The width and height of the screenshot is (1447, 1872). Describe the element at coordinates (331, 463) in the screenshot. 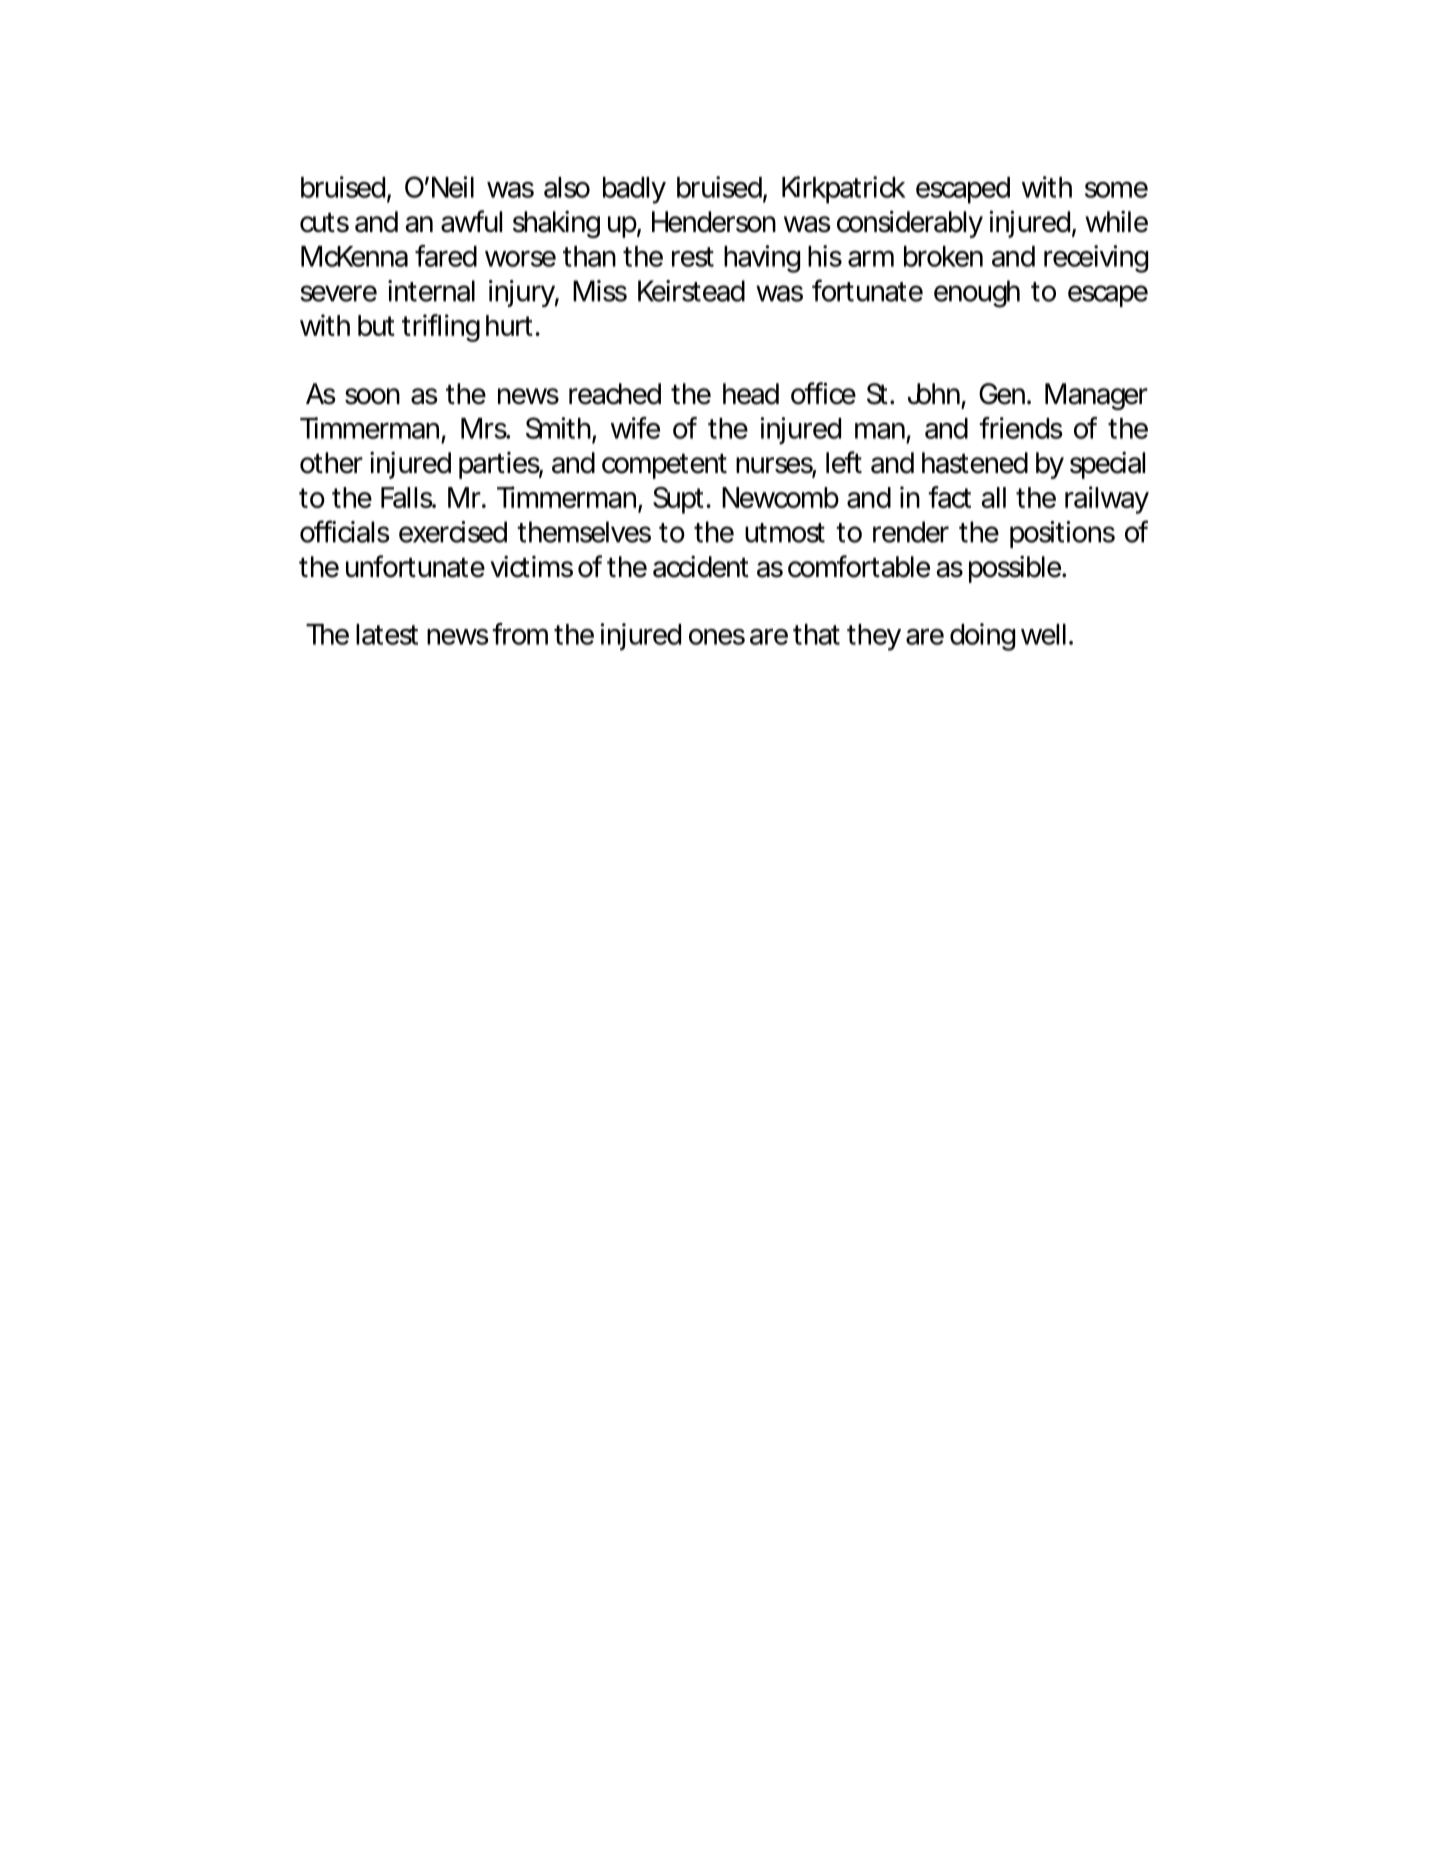

I see `other` at that location.
